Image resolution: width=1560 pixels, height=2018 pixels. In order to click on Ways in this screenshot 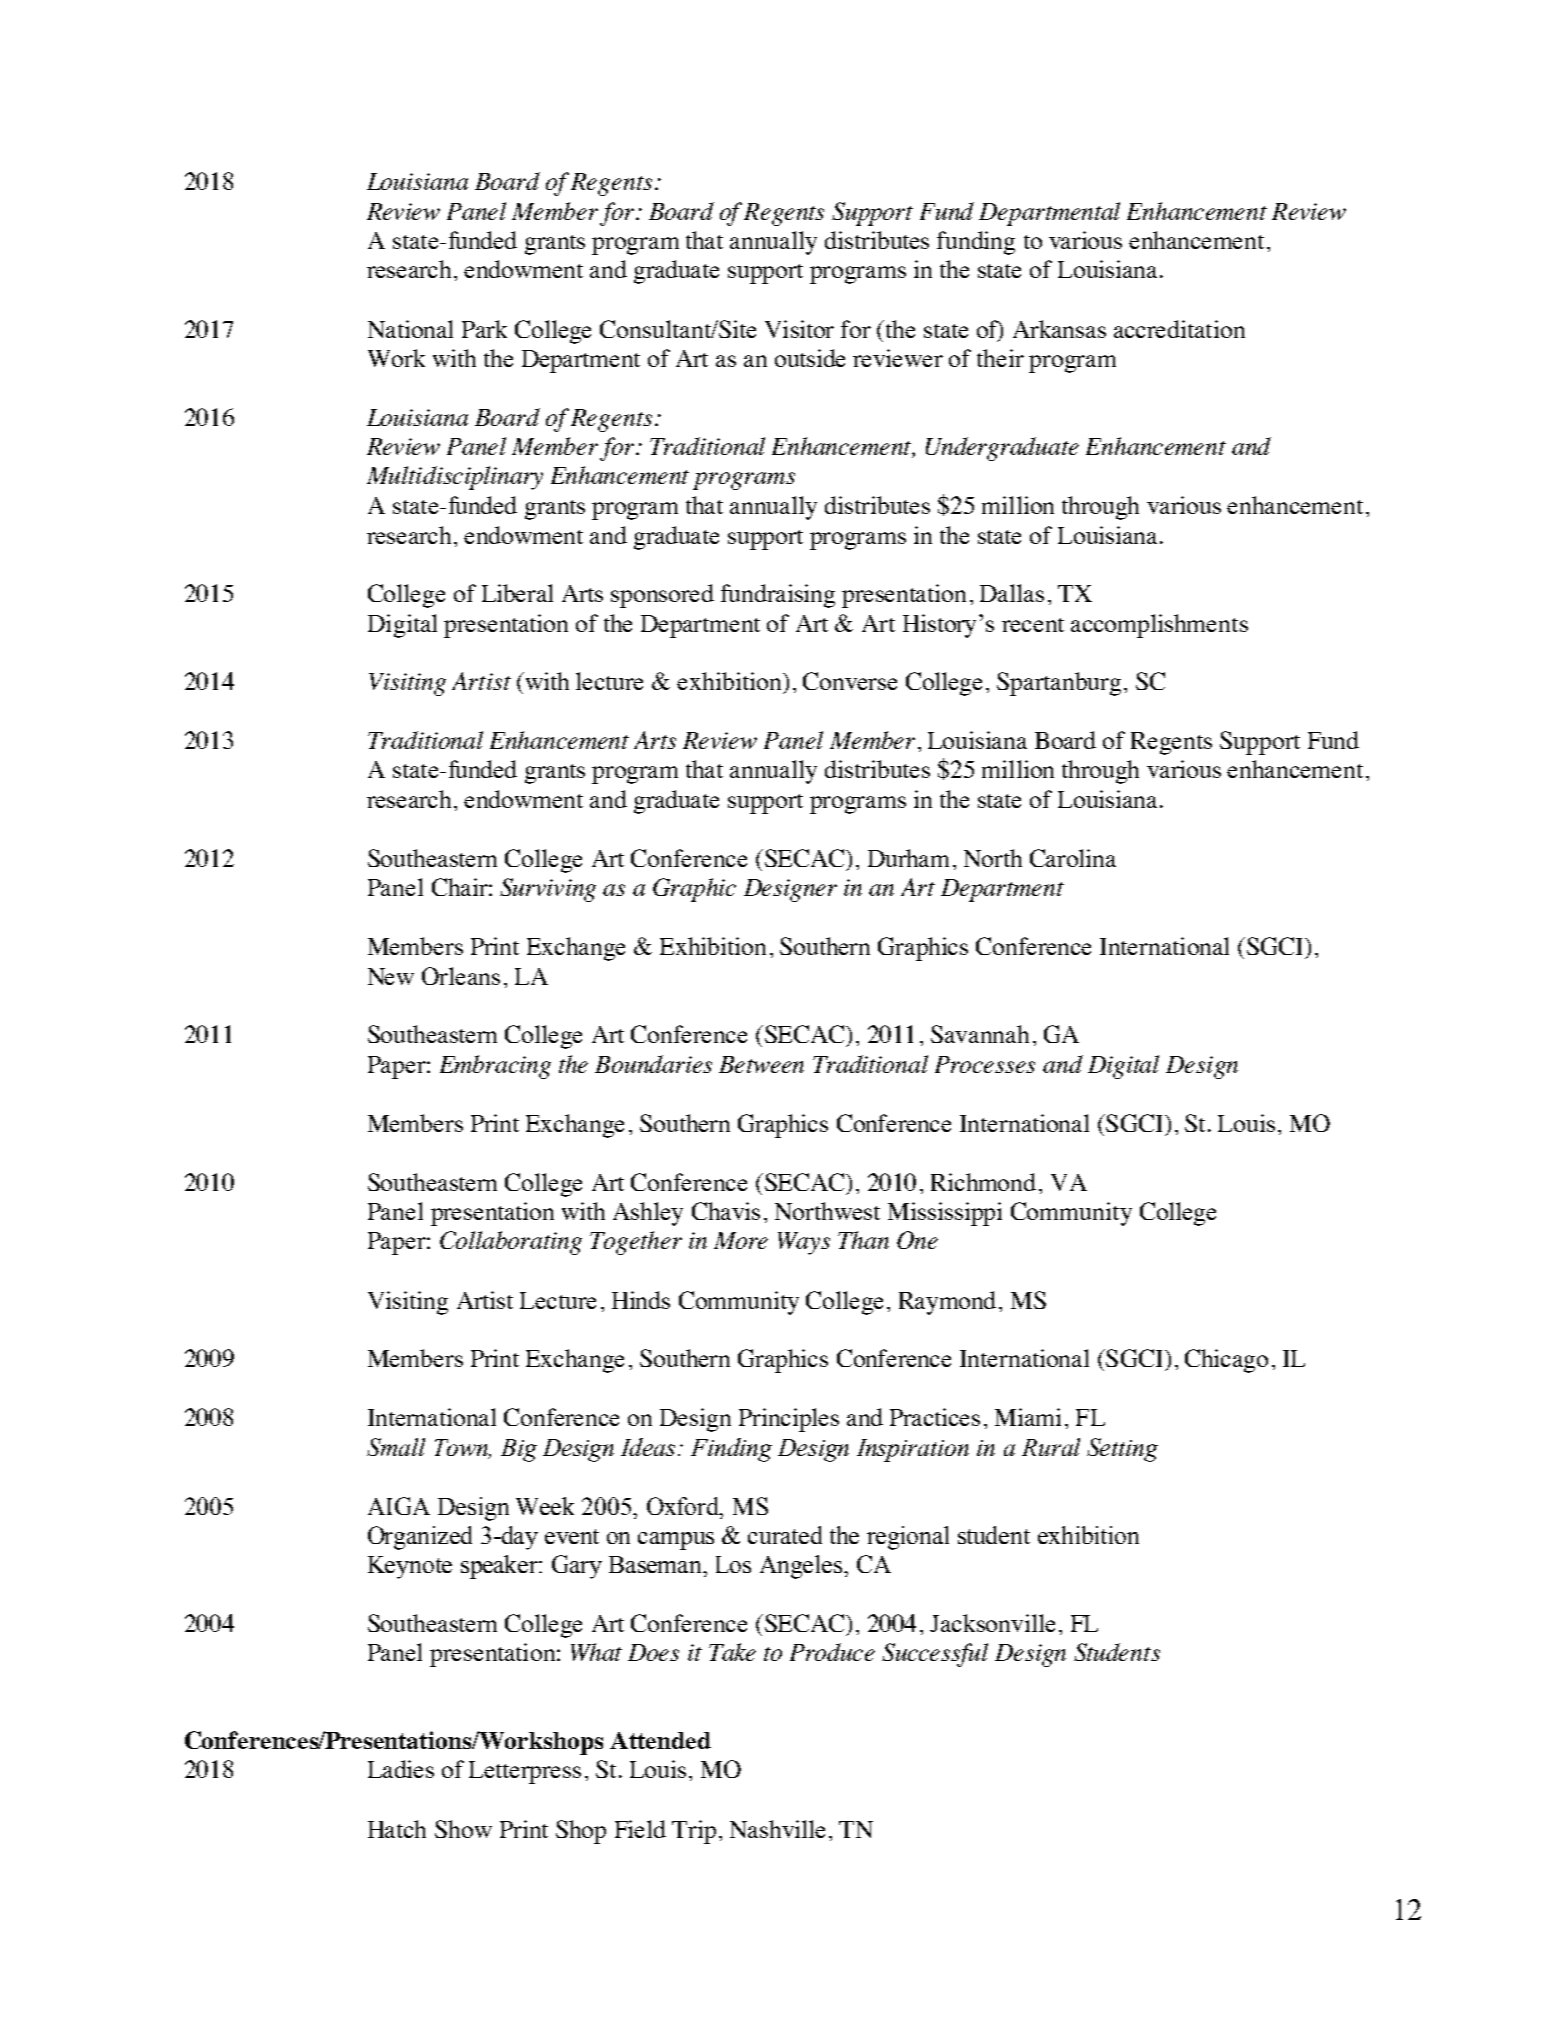, I will do `click(804, 1243)`.
